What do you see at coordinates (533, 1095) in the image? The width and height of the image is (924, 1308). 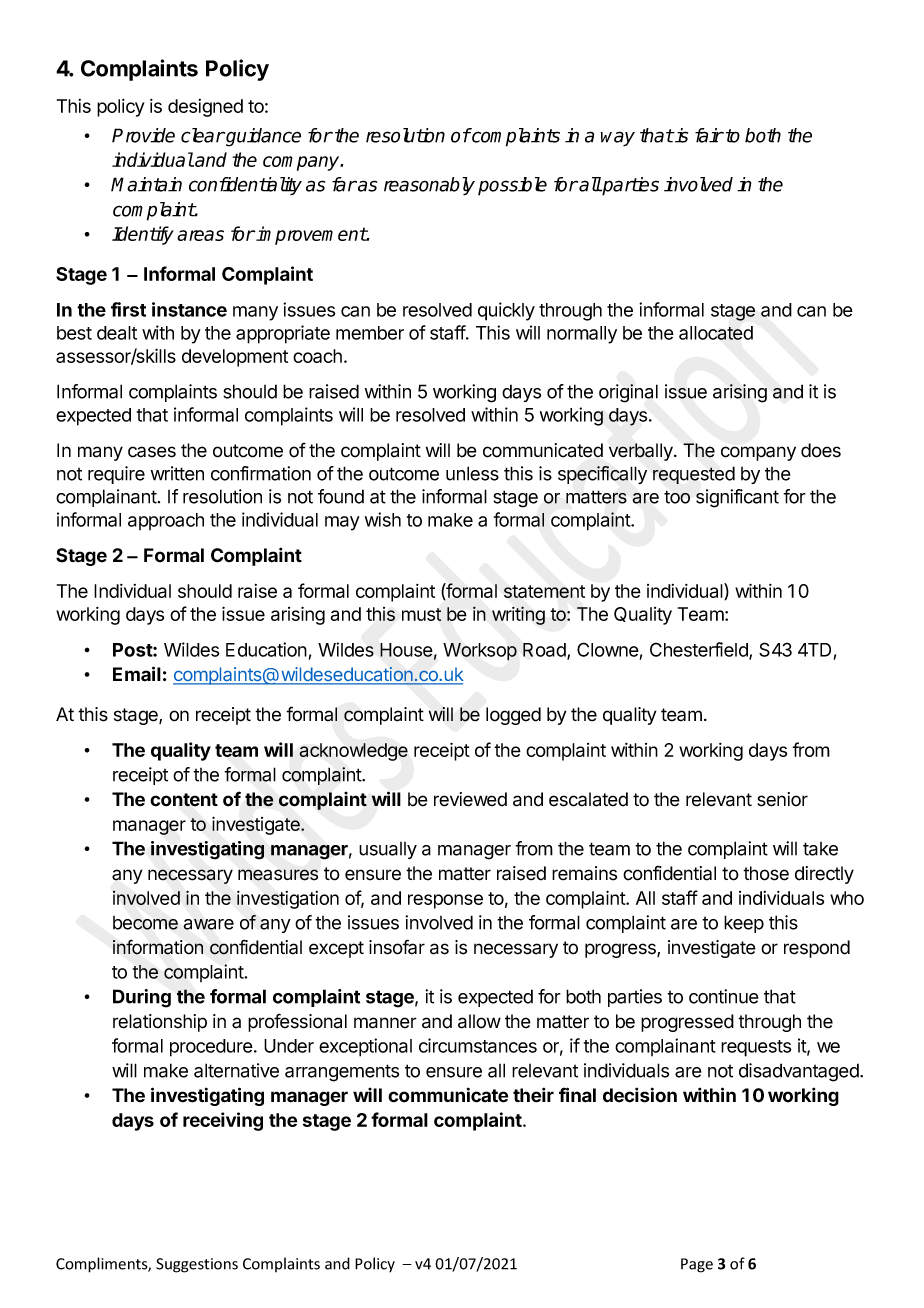 I see `their` at bounding box center [533, 1095].
